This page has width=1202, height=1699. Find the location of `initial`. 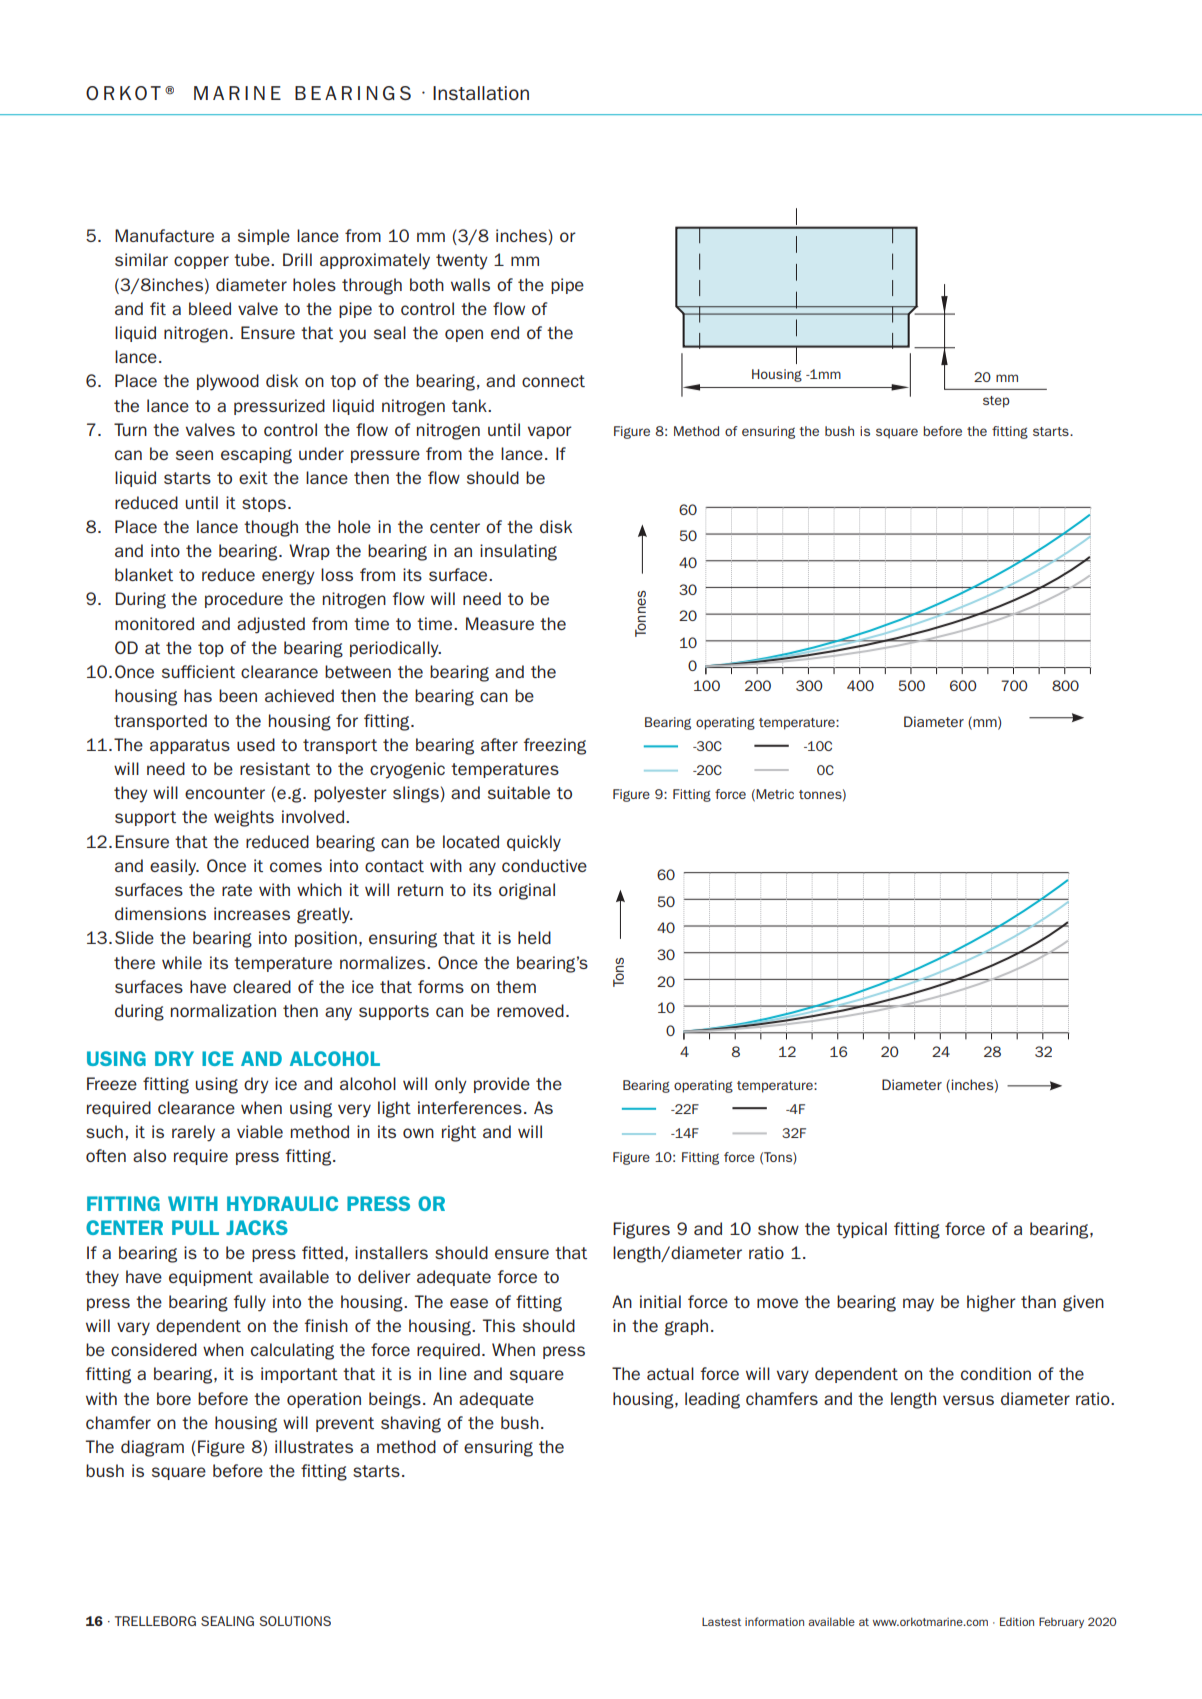

initial is located at coordinates (660, 1301).
